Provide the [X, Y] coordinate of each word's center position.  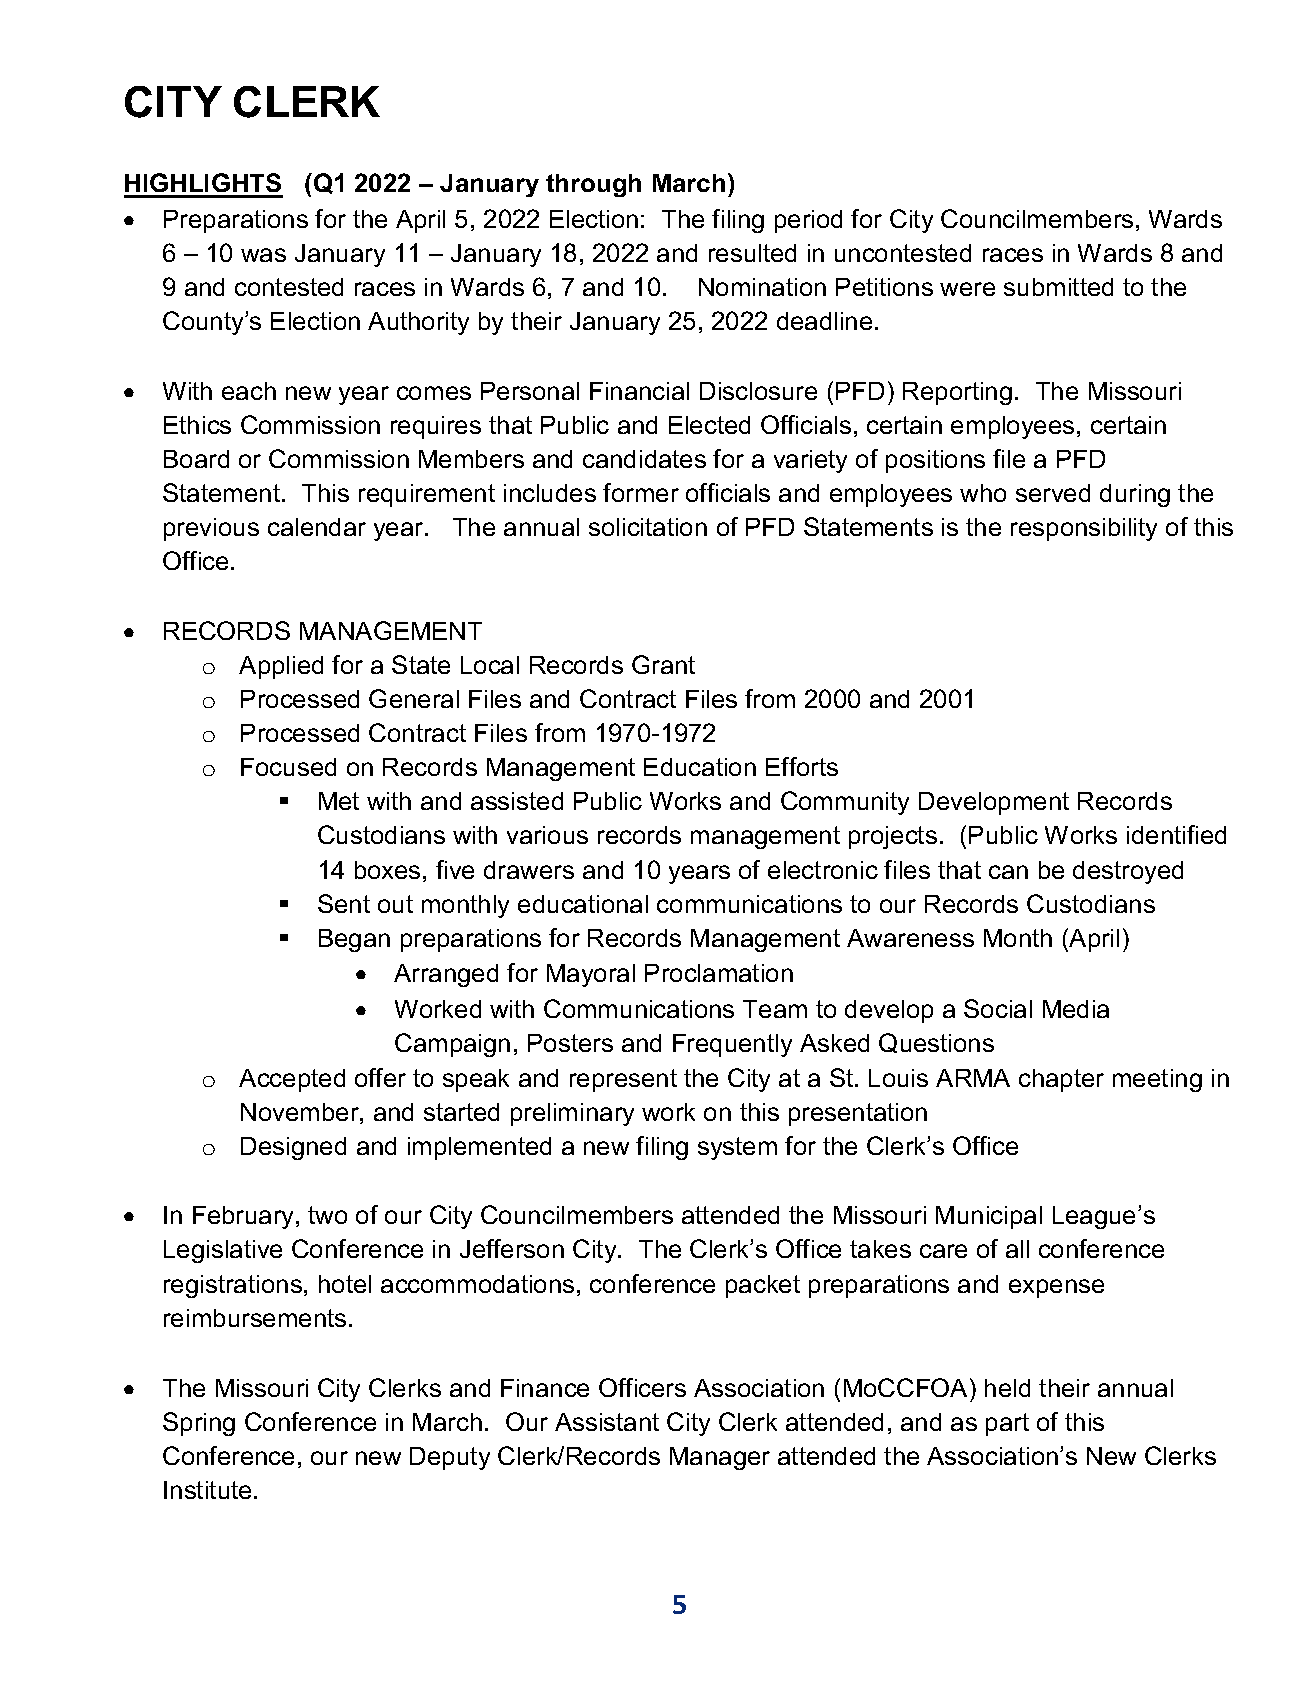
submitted [1058, 287]
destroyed [1128, 872]
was [263, 255]
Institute [207, 1490]
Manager [720, 1458]
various [547, 835]
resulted [752, 253]
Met [339, 801]
